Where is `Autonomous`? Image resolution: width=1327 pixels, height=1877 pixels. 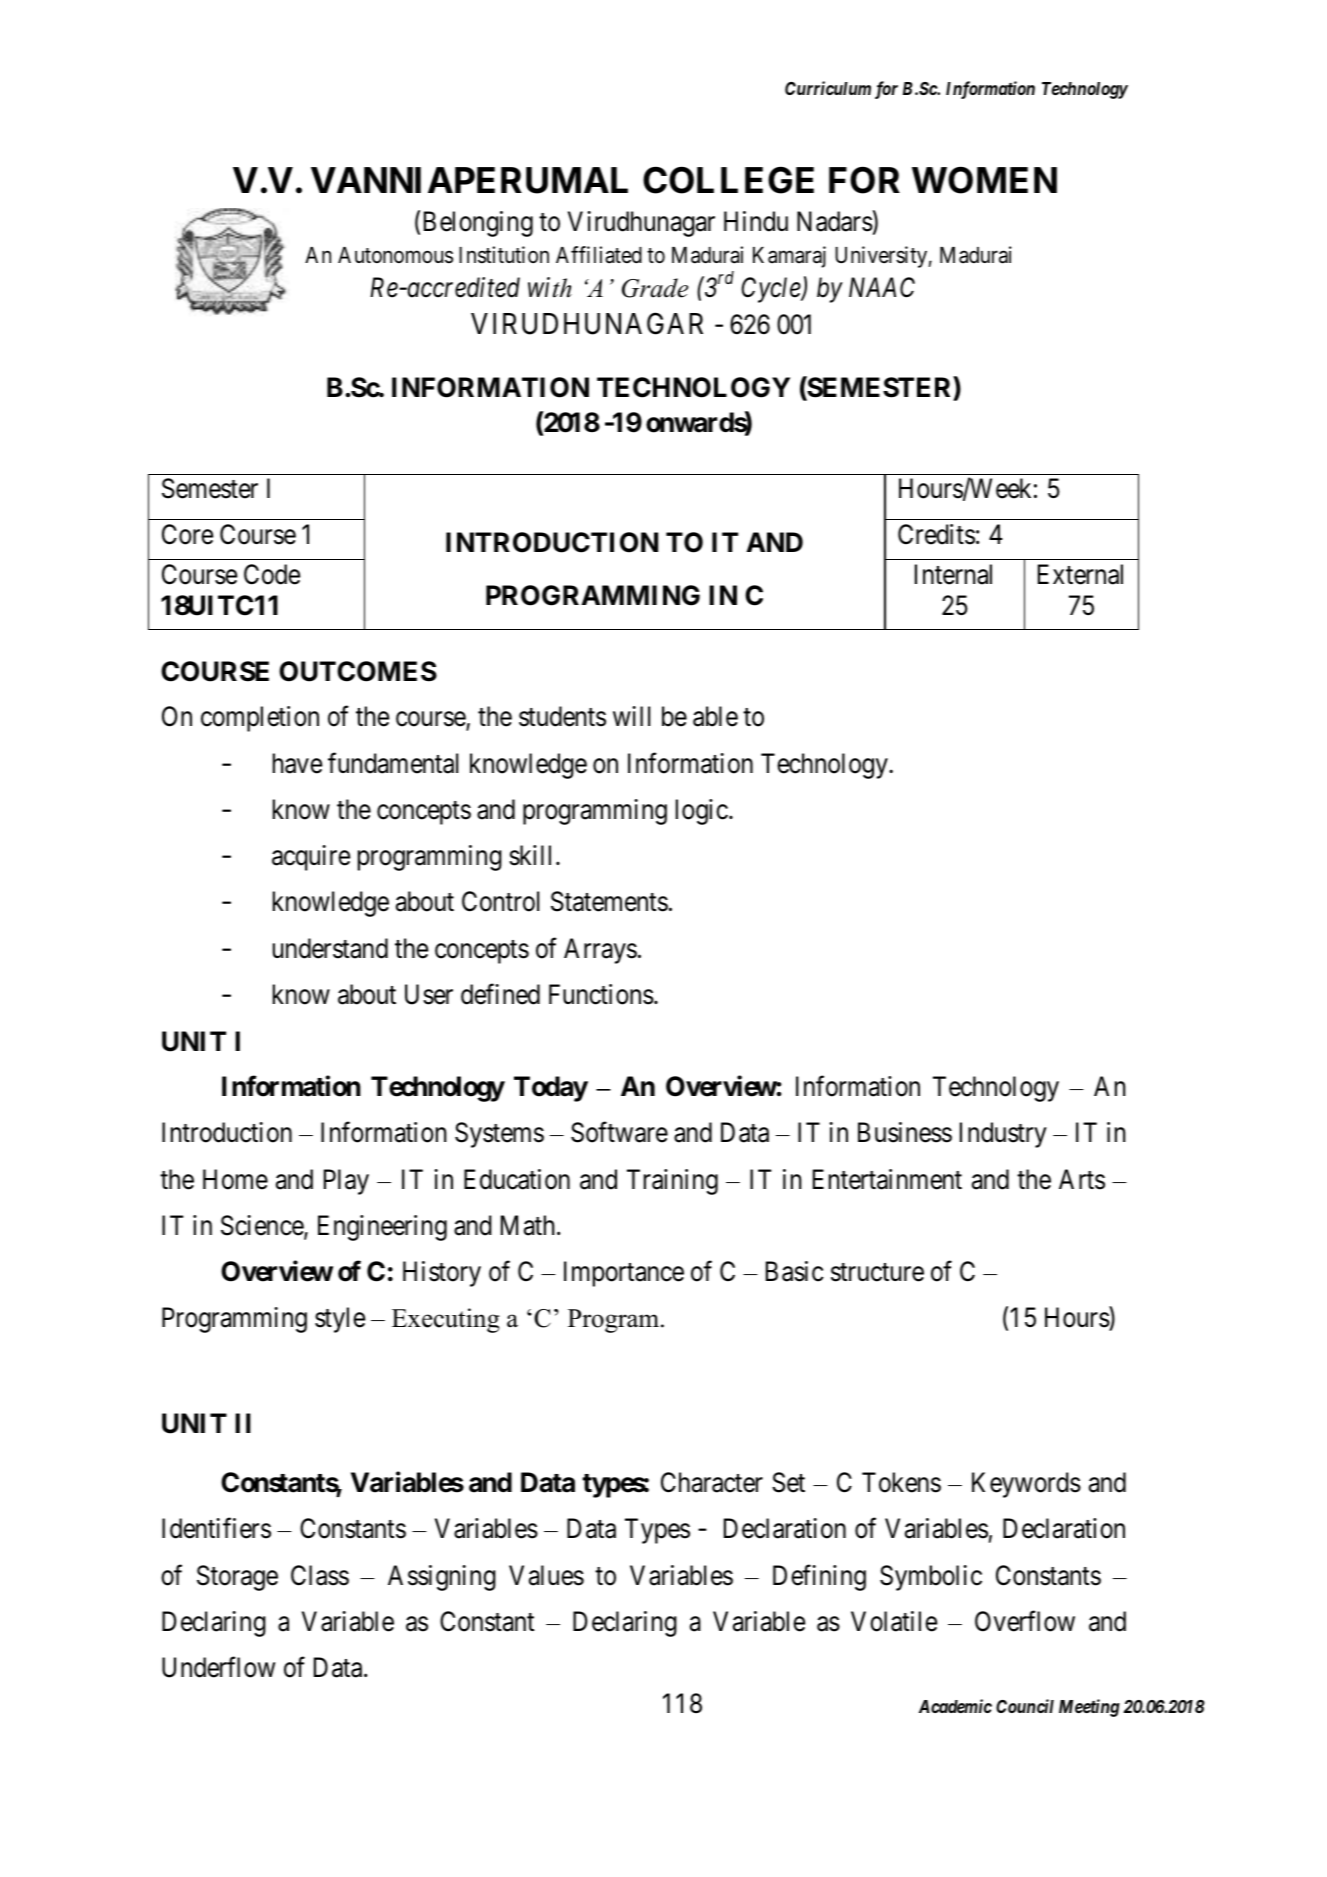 Autonomous is located at coordinates (395, 255).
